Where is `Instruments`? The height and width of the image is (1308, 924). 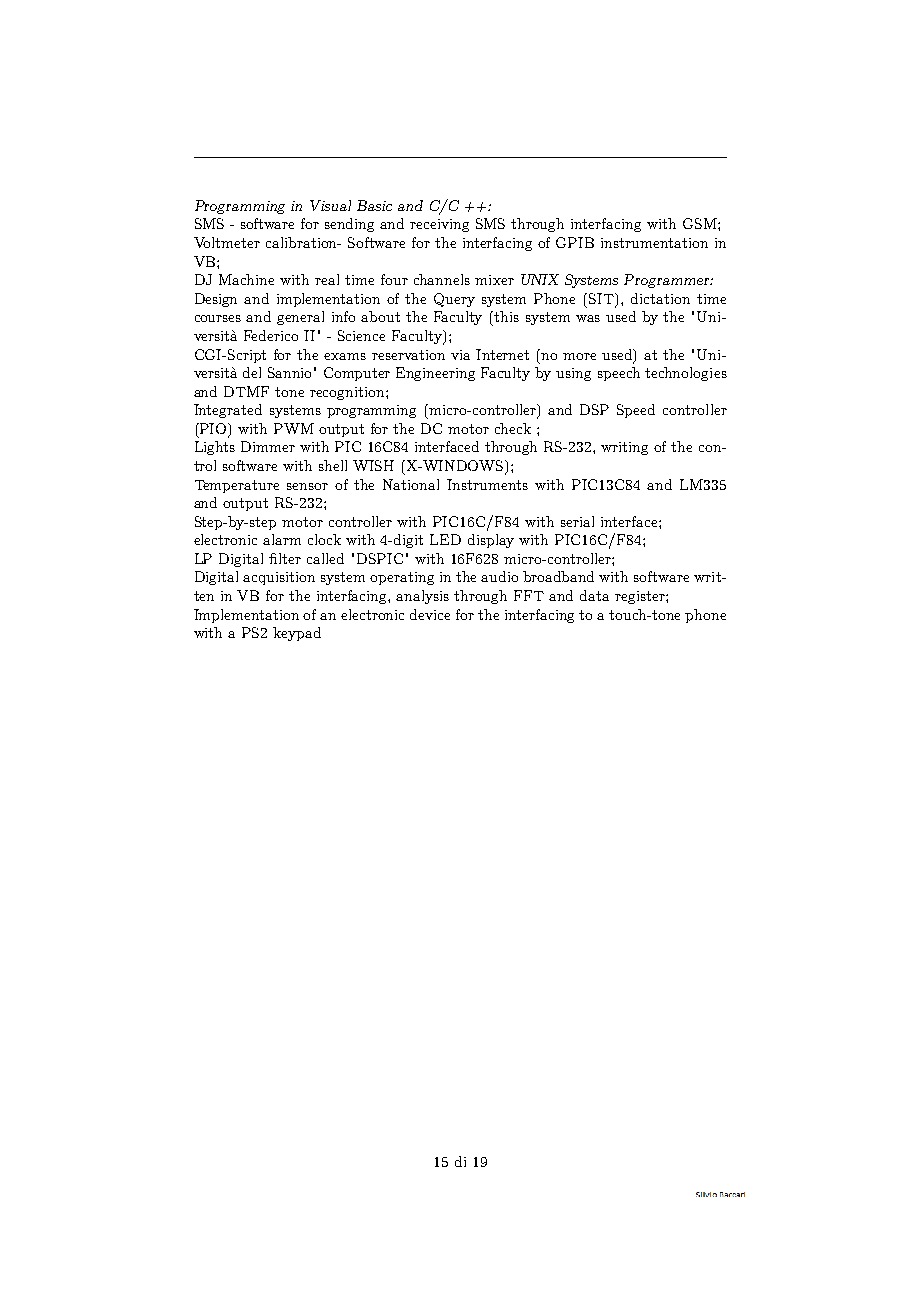
Instruments is located at coordinates (487, 484).
